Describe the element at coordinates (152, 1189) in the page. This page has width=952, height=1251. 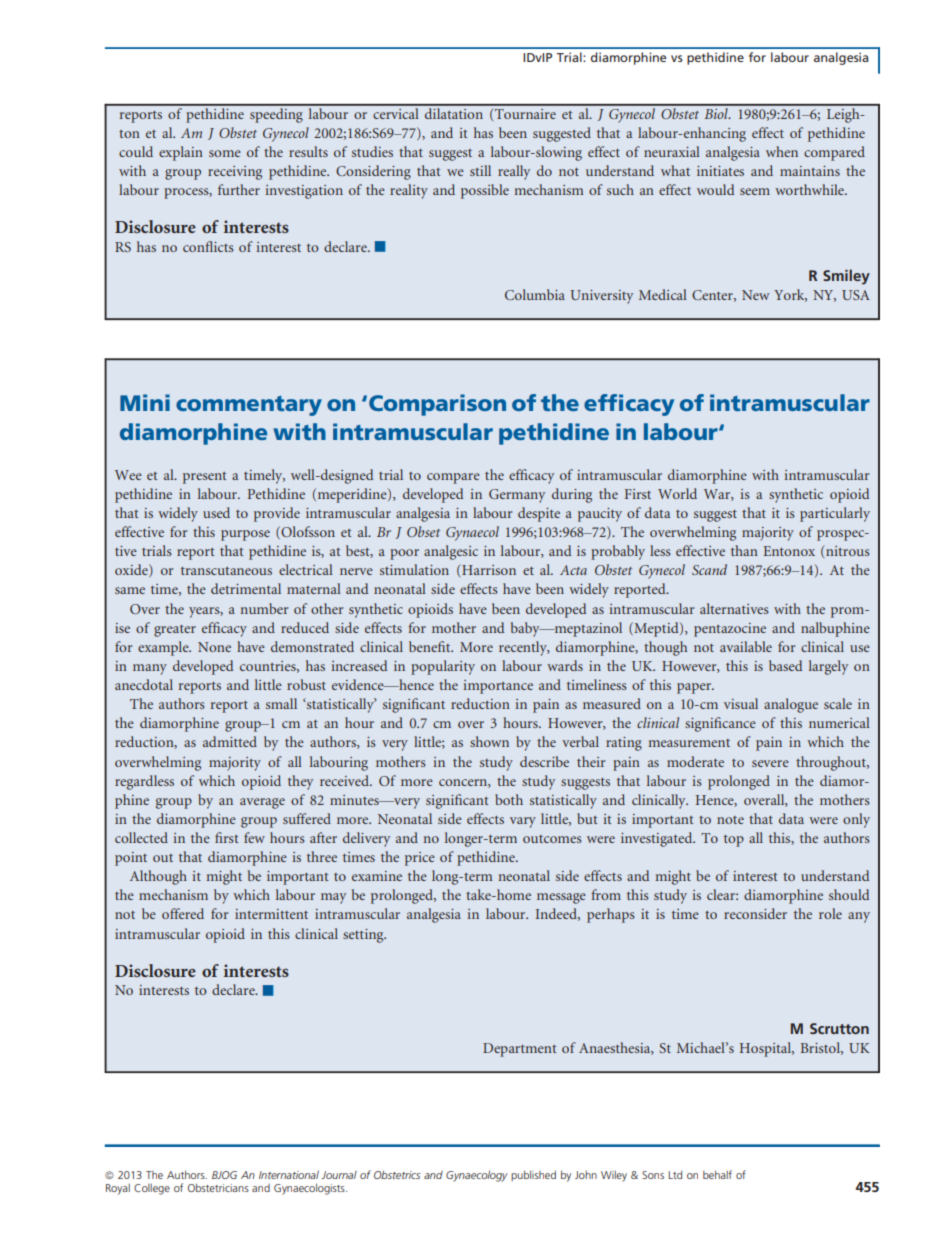
I see `College` at that location.
